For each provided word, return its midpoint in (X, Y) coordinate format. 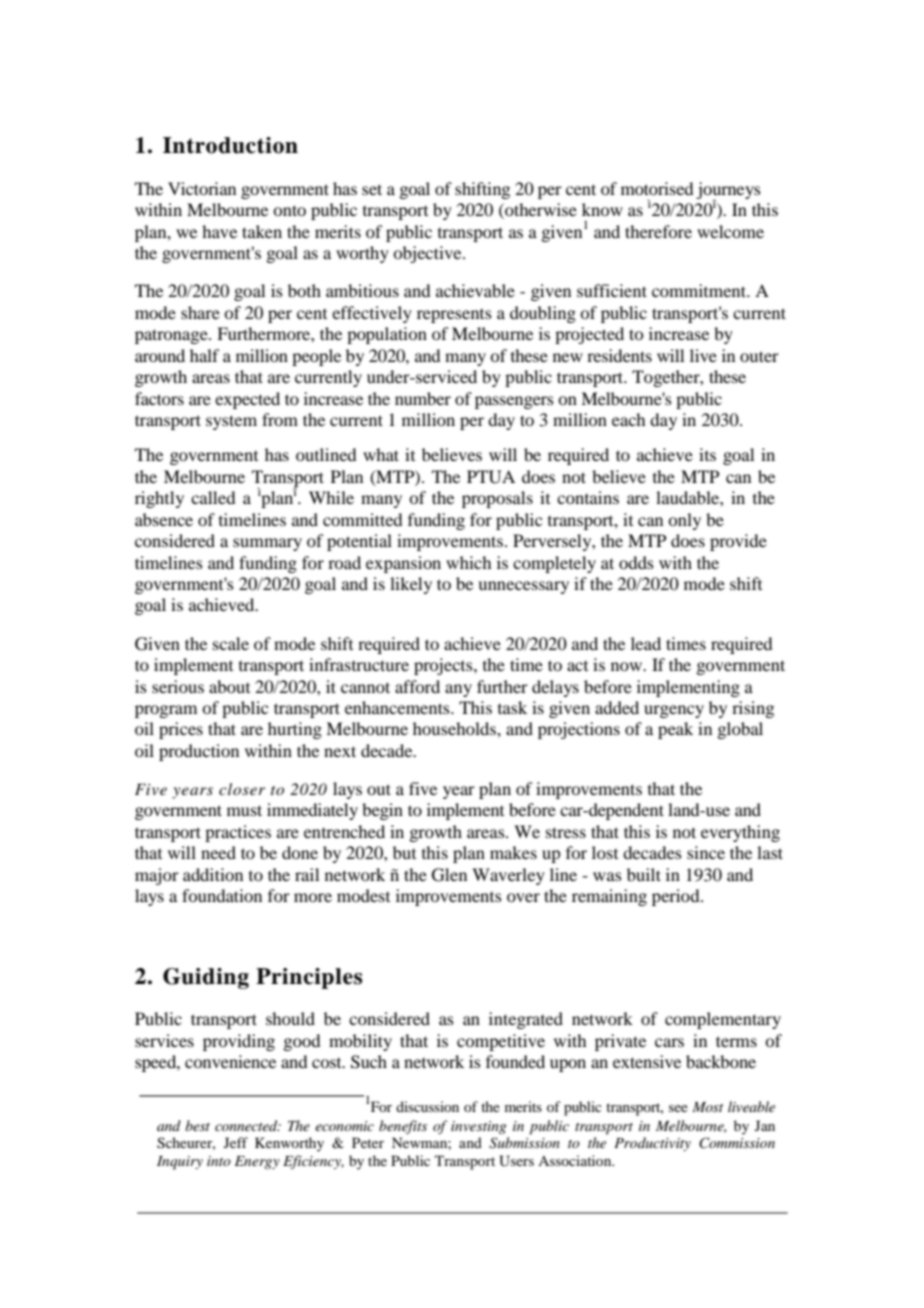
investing (478, 1127)
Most (707, 1107)
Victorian (202, 188)
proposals (497, 499)
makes (513, 852)
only (684, 521)
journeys (728, 191)
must (244, 810)
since (706, 852)
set (372, 189)
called (213, 497)
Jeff (236, 1142)
